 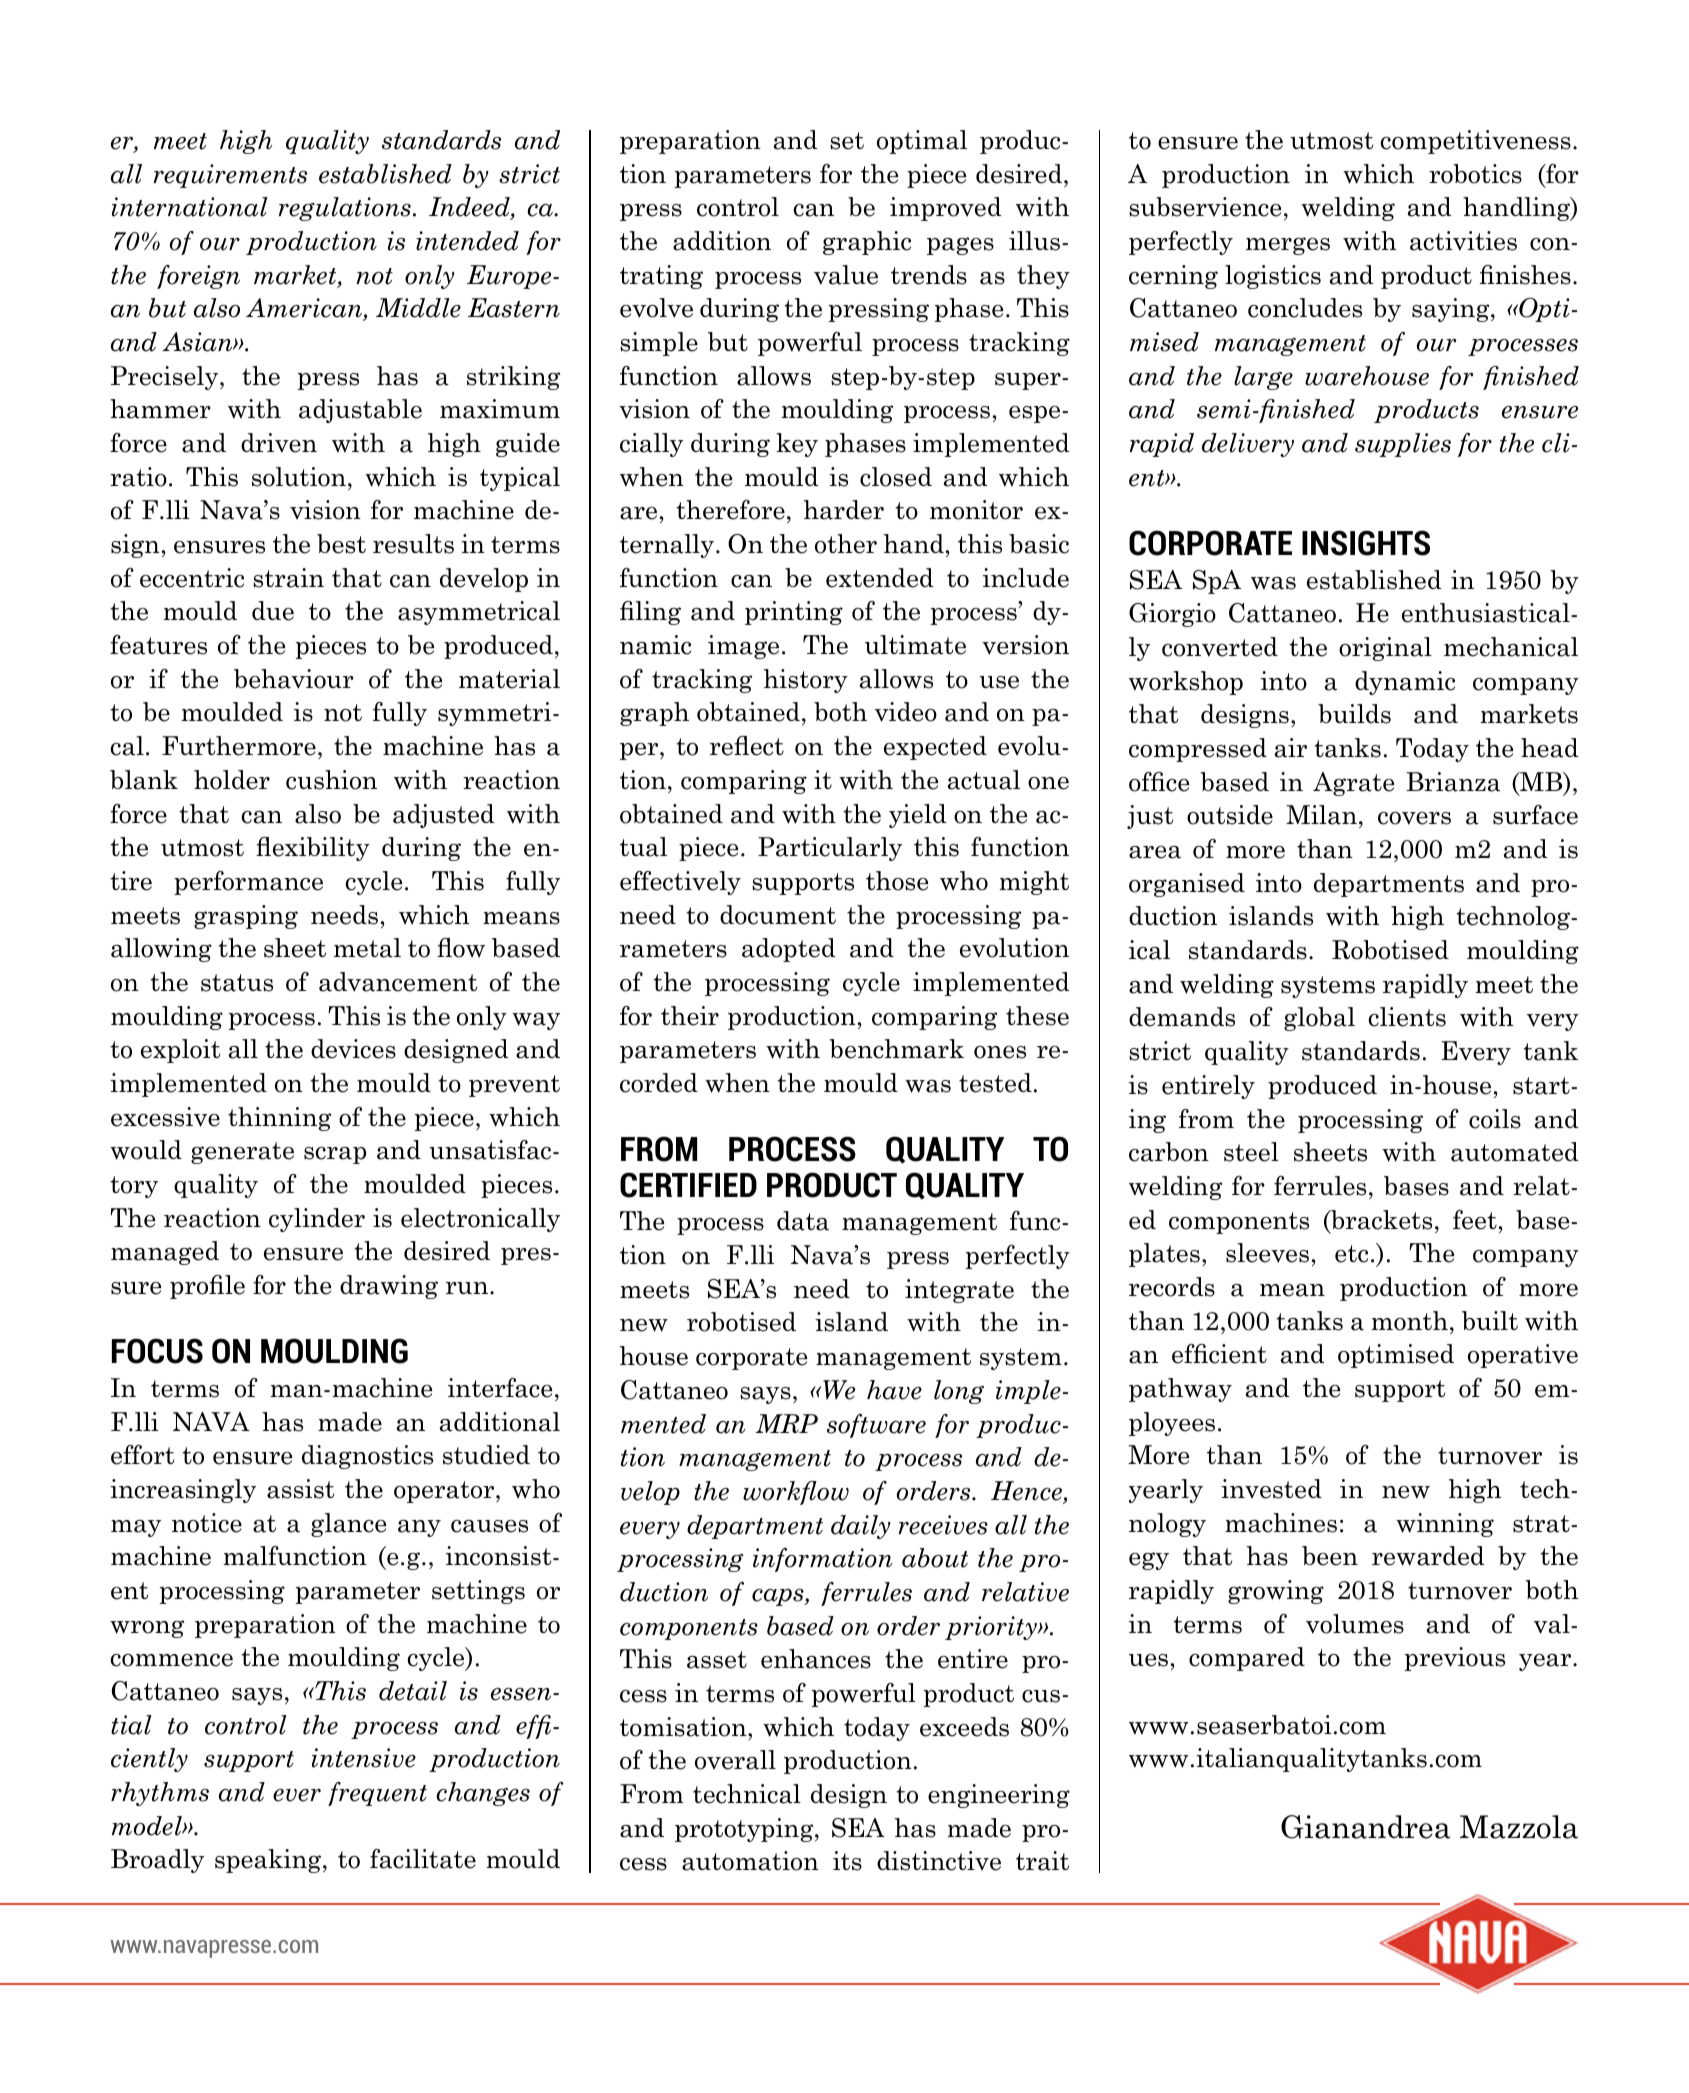 I want to click on cylinder, so click(x=317, y=1220).
